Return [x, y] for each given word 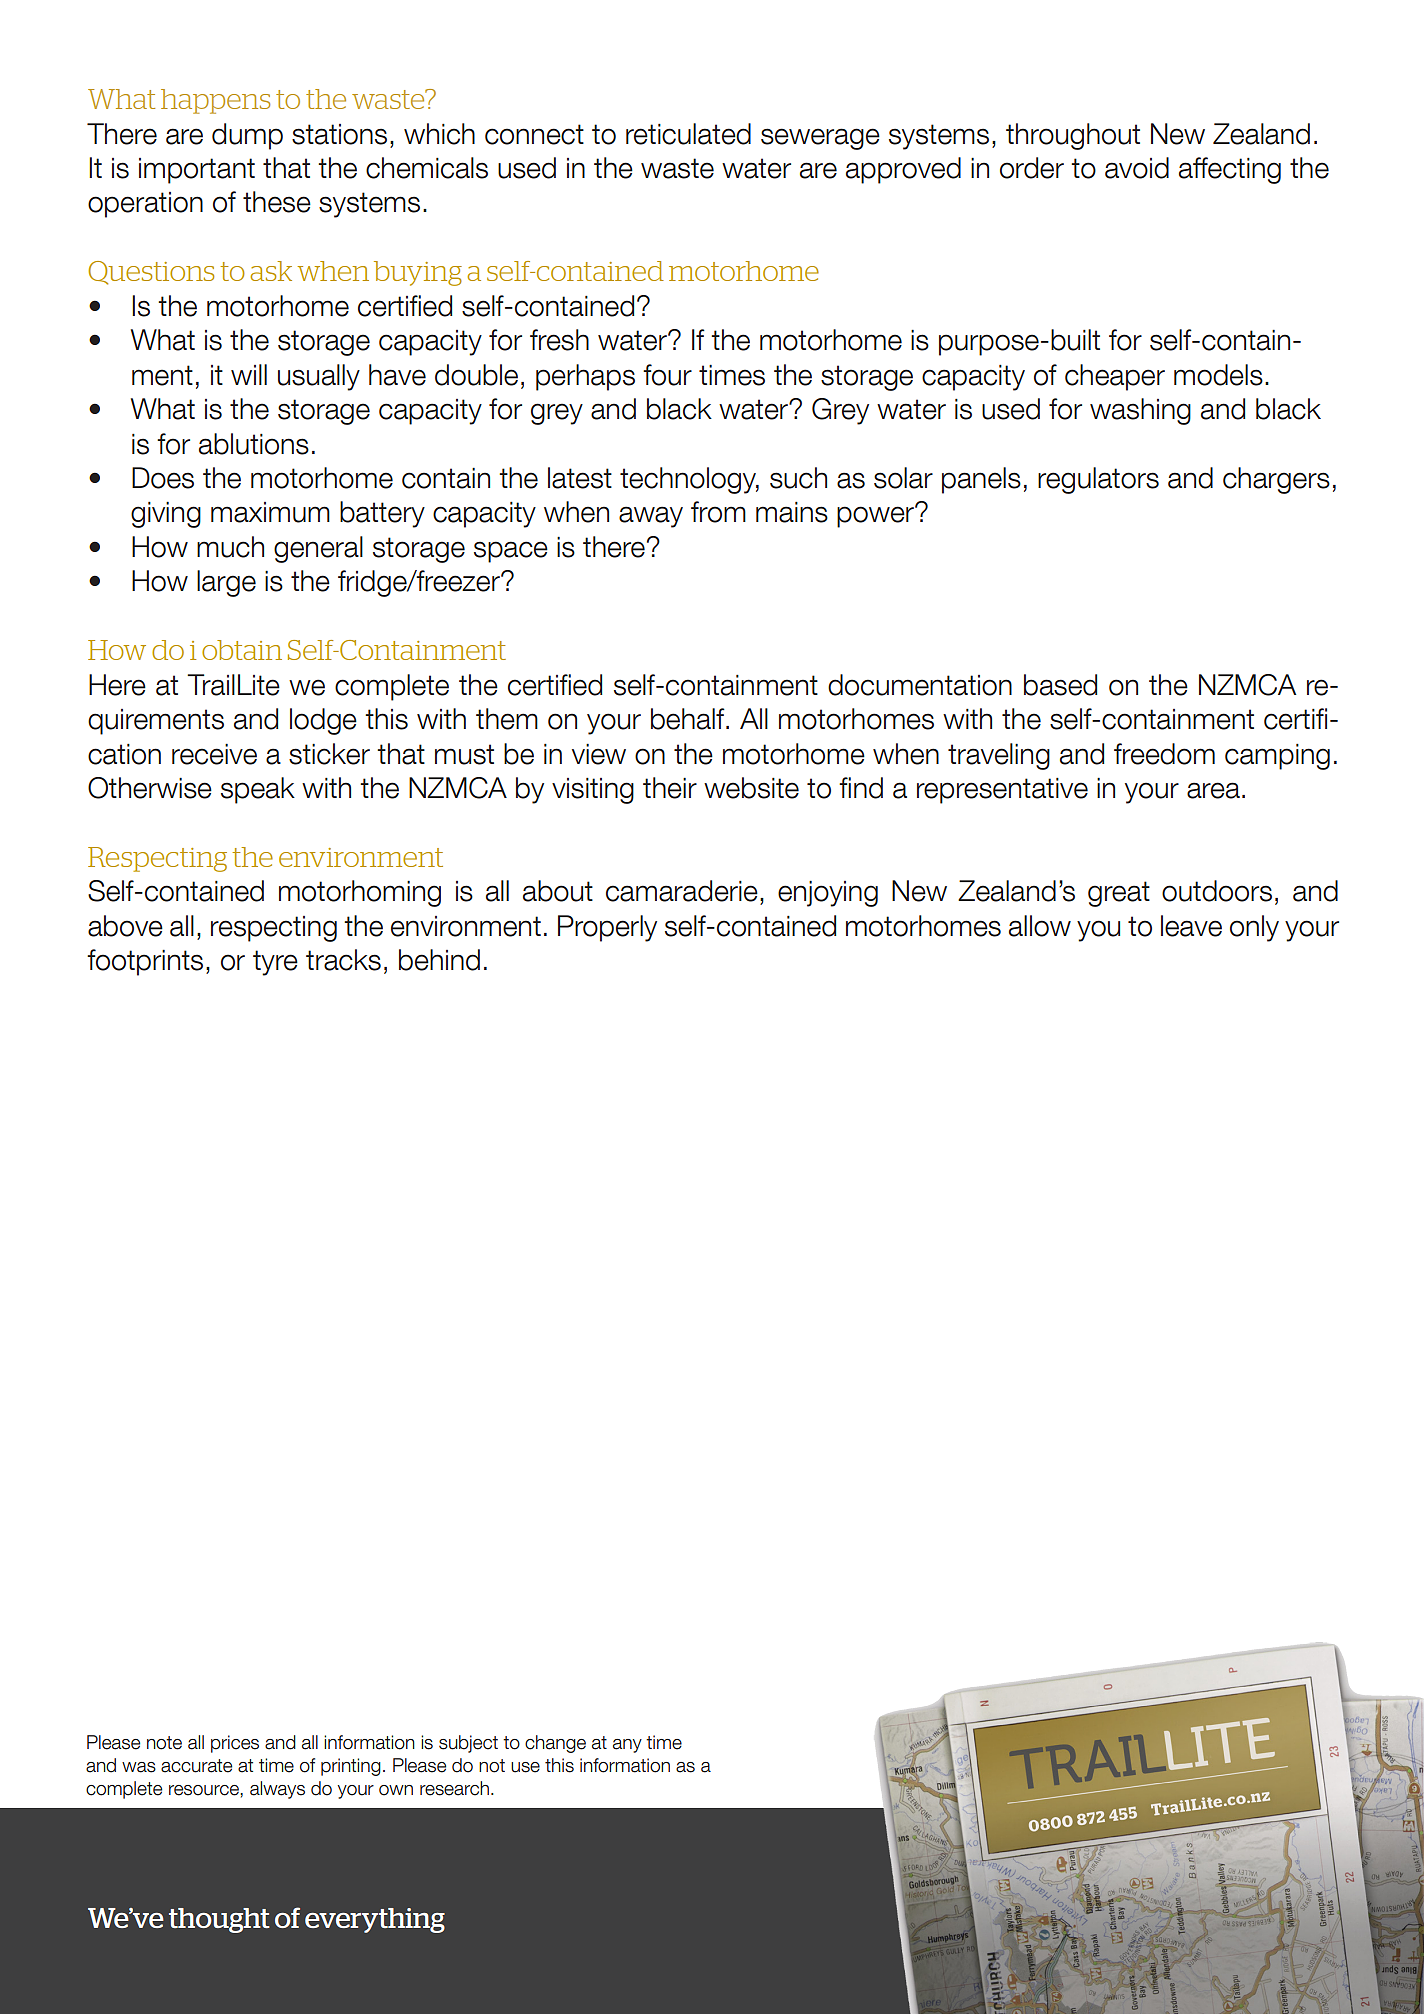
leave [1191, 926]
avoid [1137, 168]
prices [235, 1744]
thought [219, 1920]
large [226, 583]
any [627, 1746]
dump [247, 136]
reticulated [688, 134]
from [718, 512]
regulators [1098, 480]
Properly [607, 928]
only [1254, 928]
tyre [275, 963]
